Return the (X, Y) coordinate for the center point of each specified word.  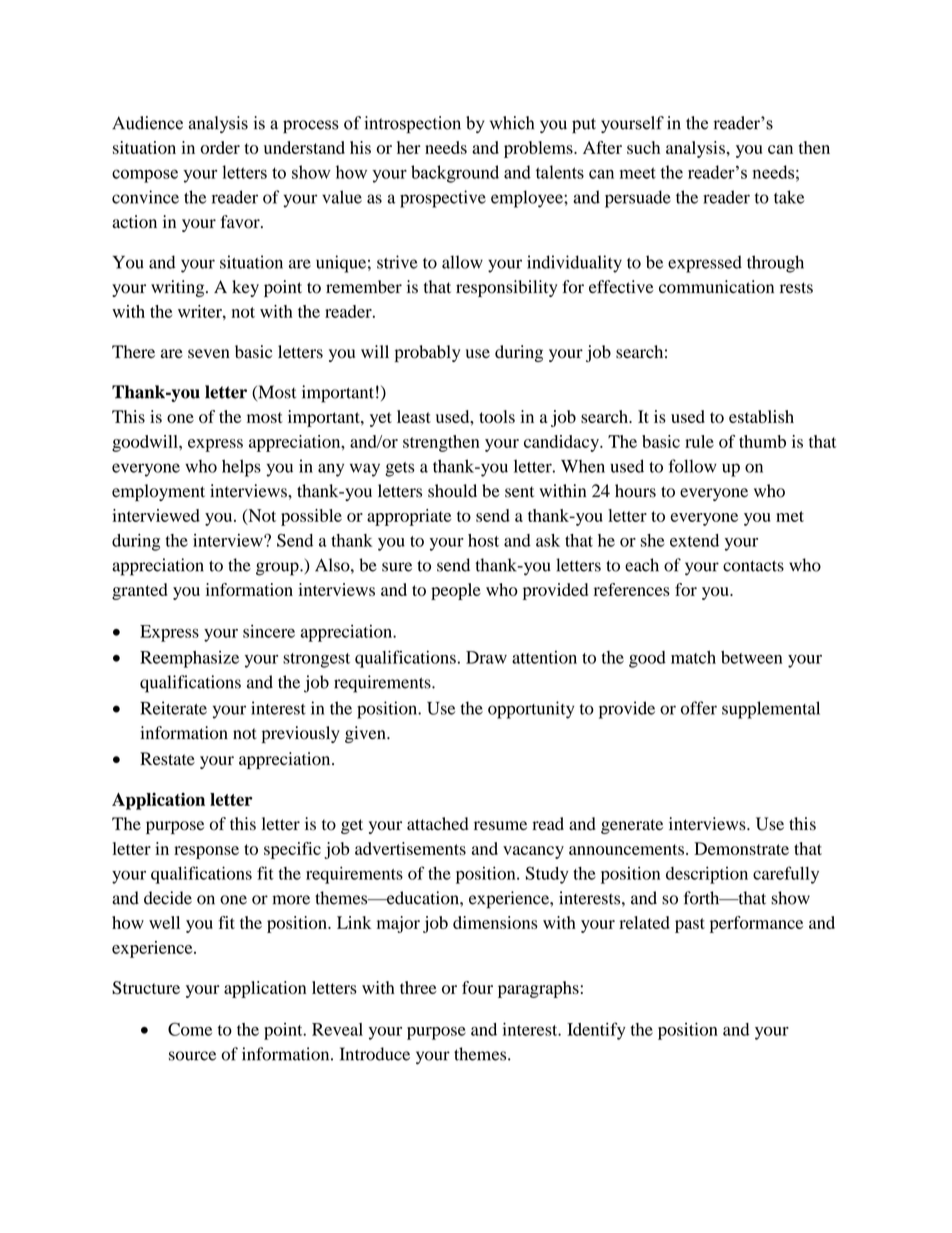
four (477, 987)
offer (699, 708)
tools (497, 416)
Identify (596, 1031)
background (455, 174)
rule (699, 441)
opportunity (531, 710)
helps (241, 468)
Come (190, 1029)
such (643, 147)
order (220, 147)
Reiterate (173, 708)
